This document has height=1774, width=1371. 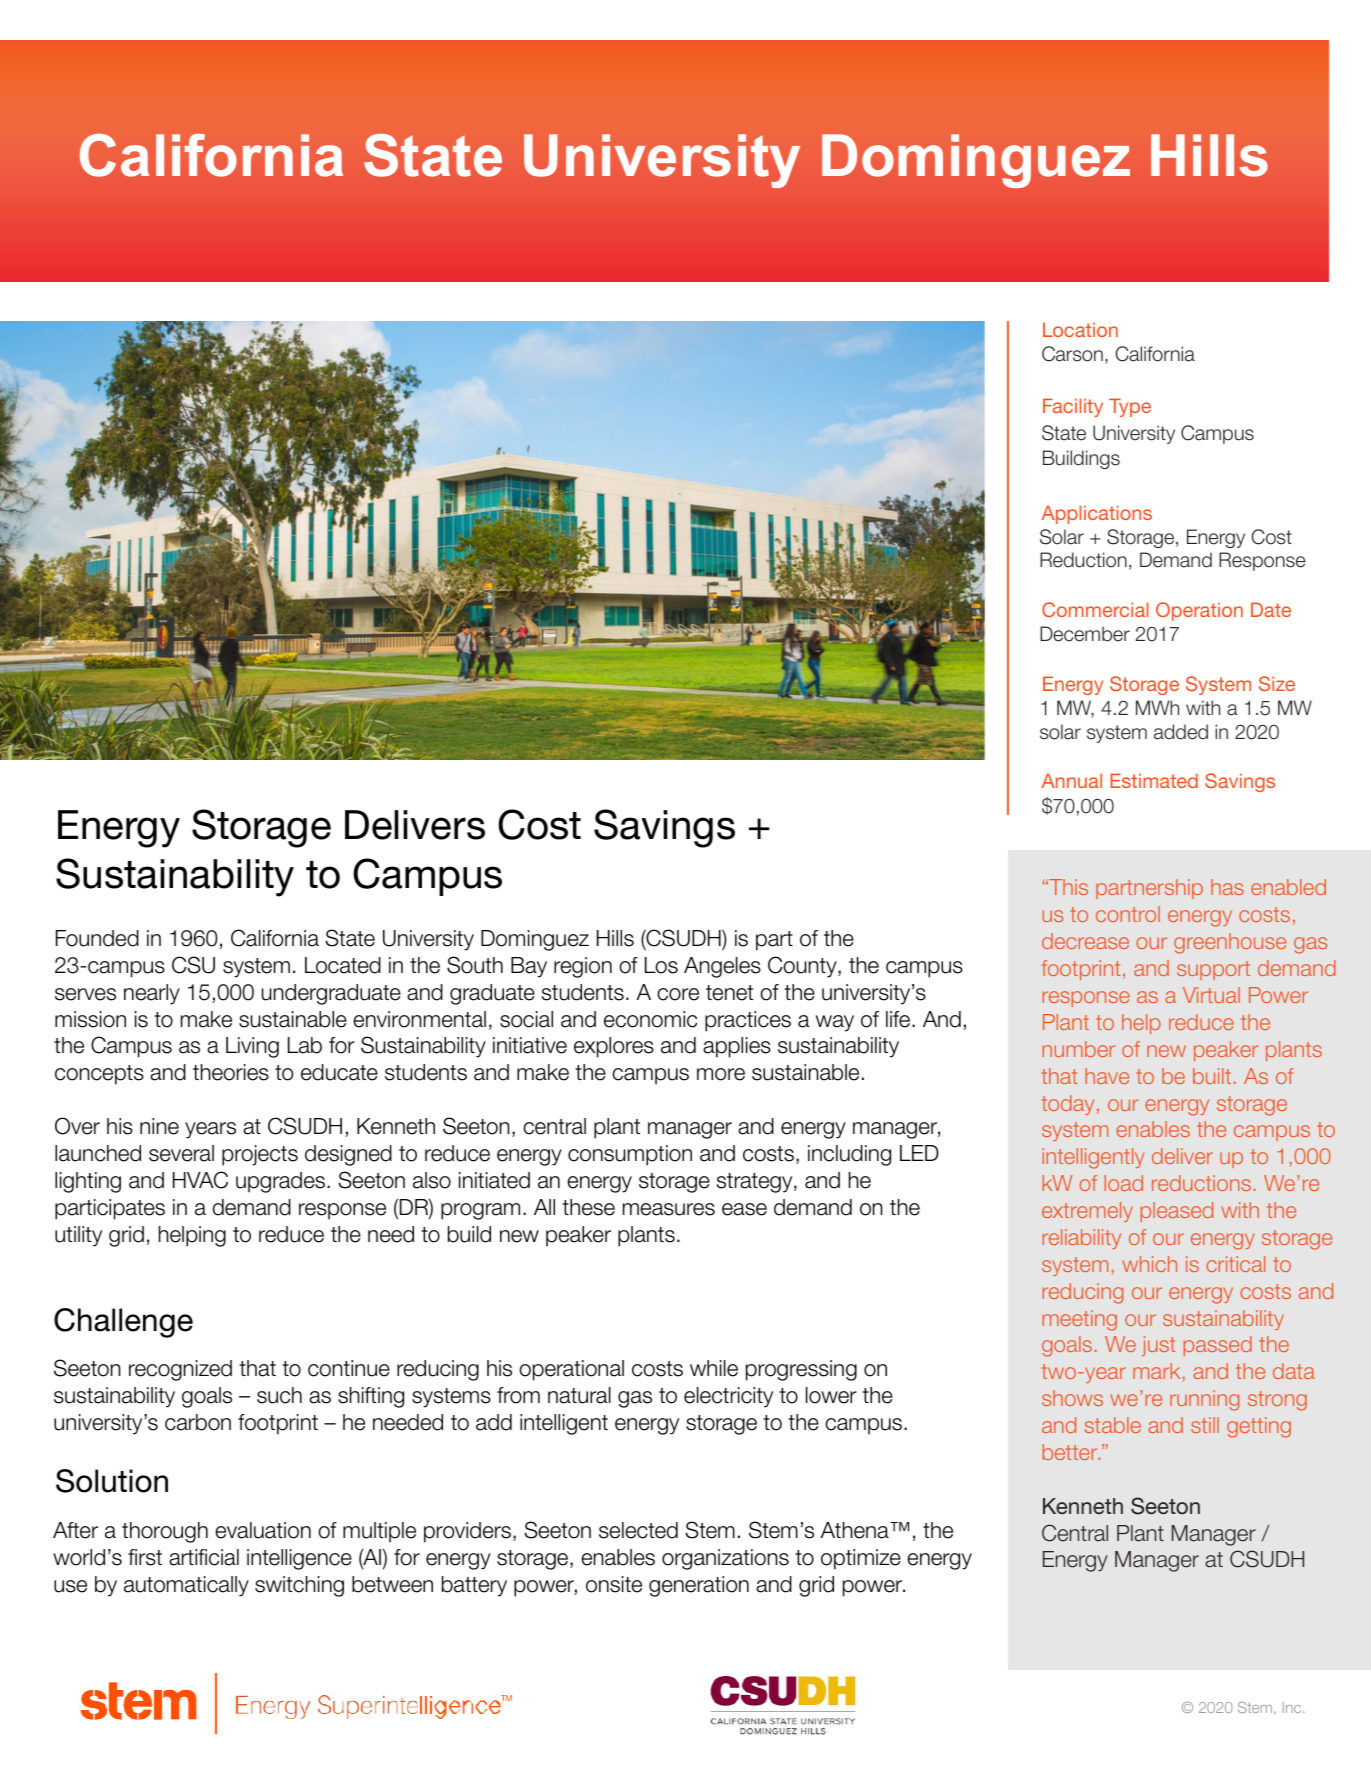 What do you see at coordinates (263, 1530) in the document?
I see `evaluation` at bounding box center [263, 1530].
